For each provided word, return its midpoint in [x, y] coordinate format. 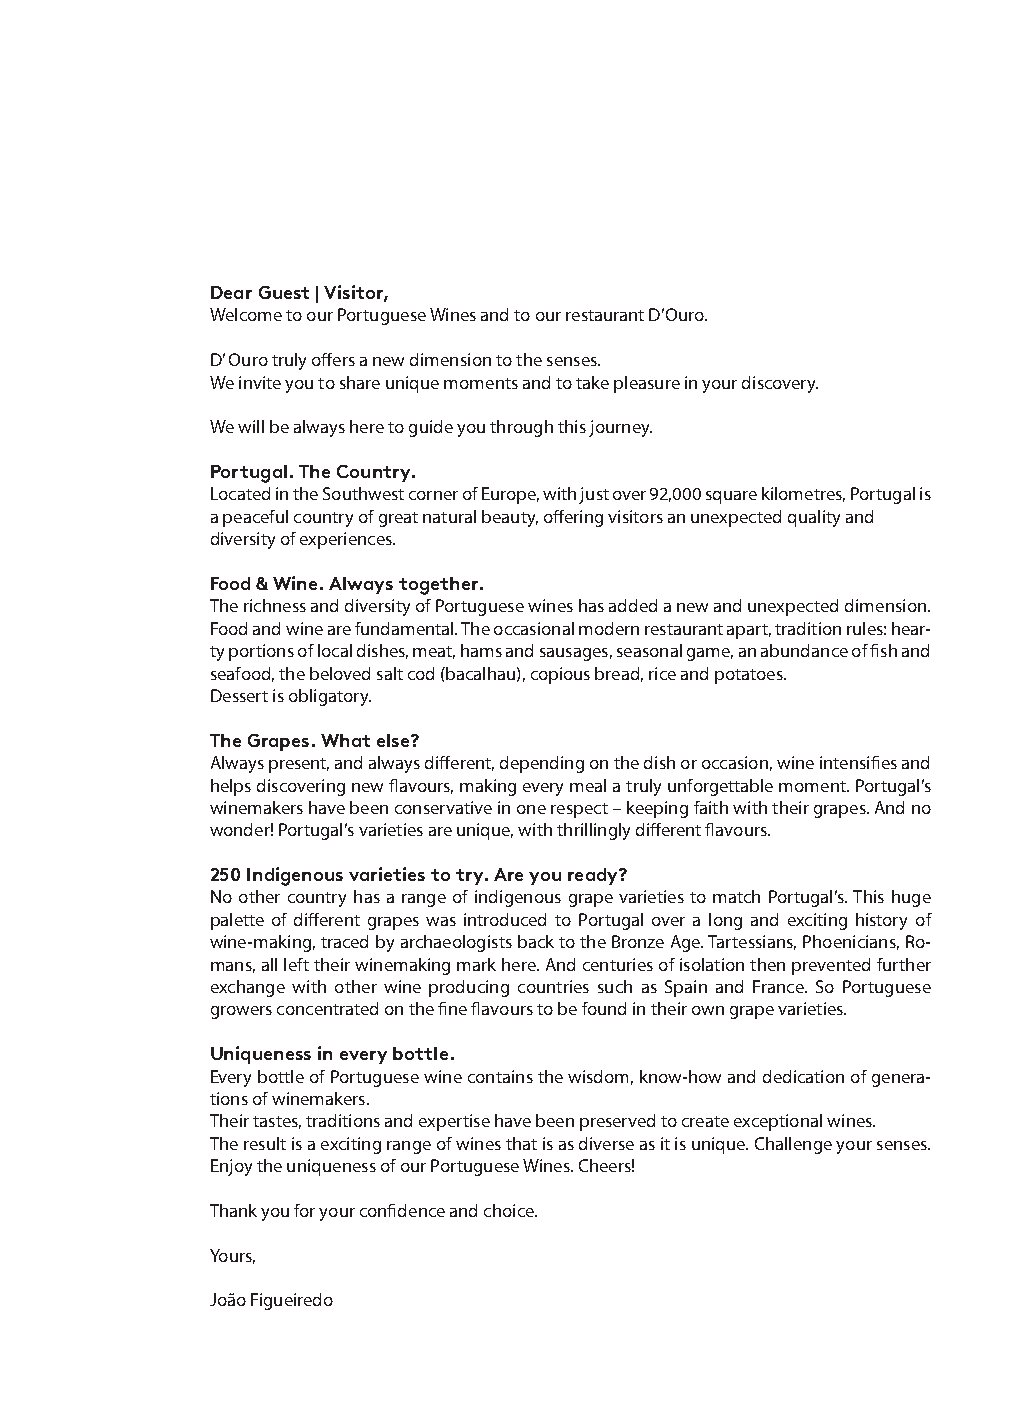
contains [500, 1076]
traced [344, 941]
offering [573, 518]
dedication [803, 1076]
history [881, 921]
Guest [284, 292]
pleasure [647, 384]
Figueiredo [292, 1301]
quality [814, 518]
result [265, 1143]
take [592, 382]
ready [594, 876]
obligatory [330, 697]
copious [560, 675]
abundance [804, 650]
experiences [347, 540]
